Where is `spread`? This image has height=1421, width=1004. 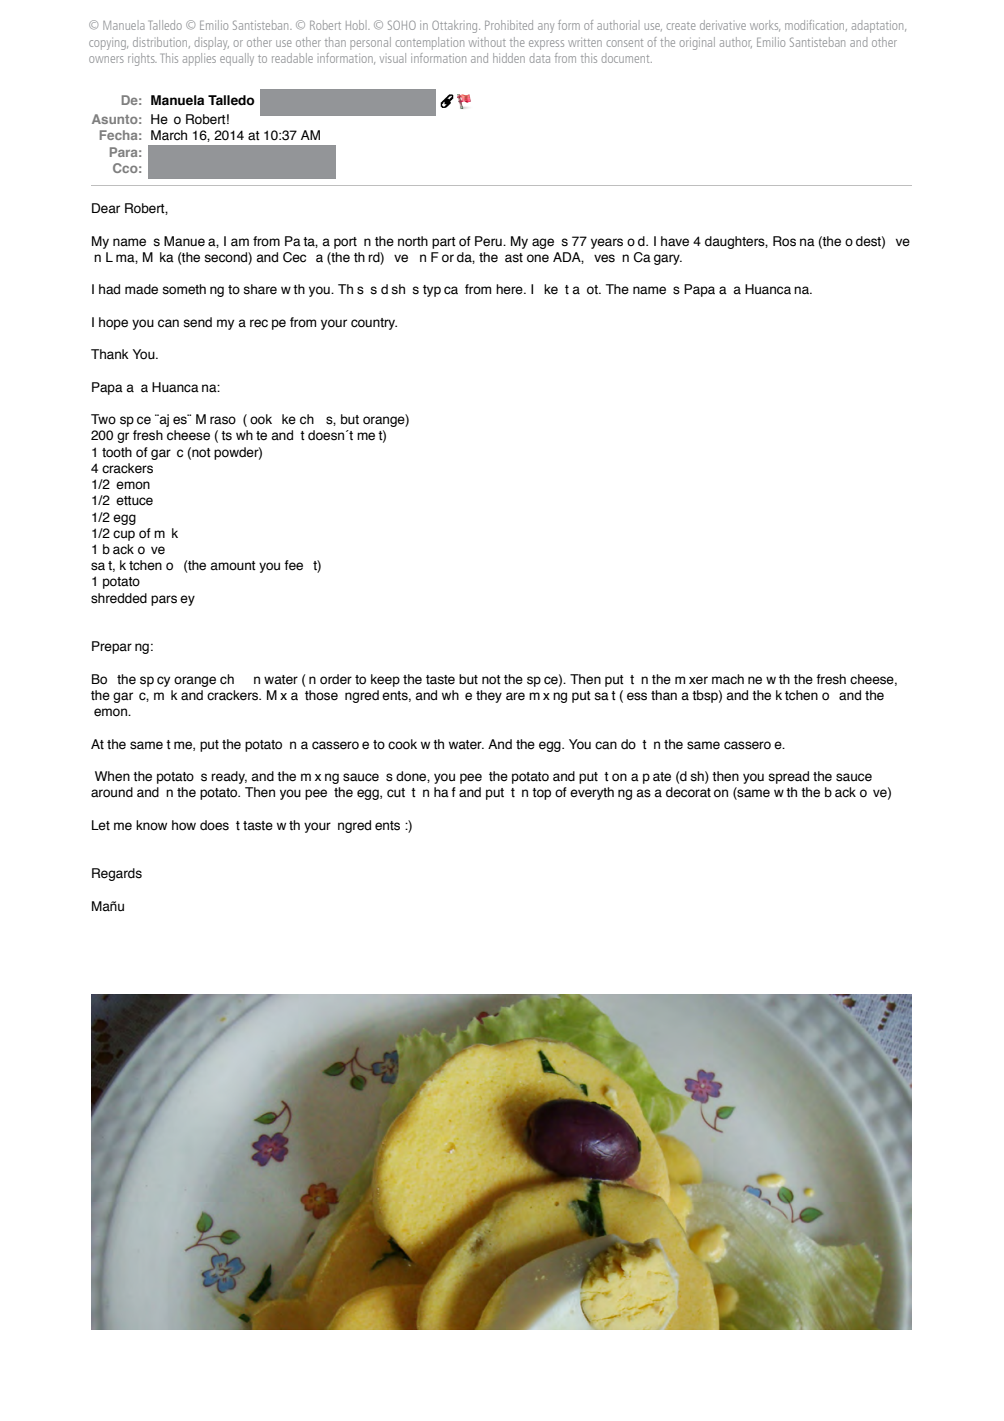
spread is located at coordinates (788, 777).
